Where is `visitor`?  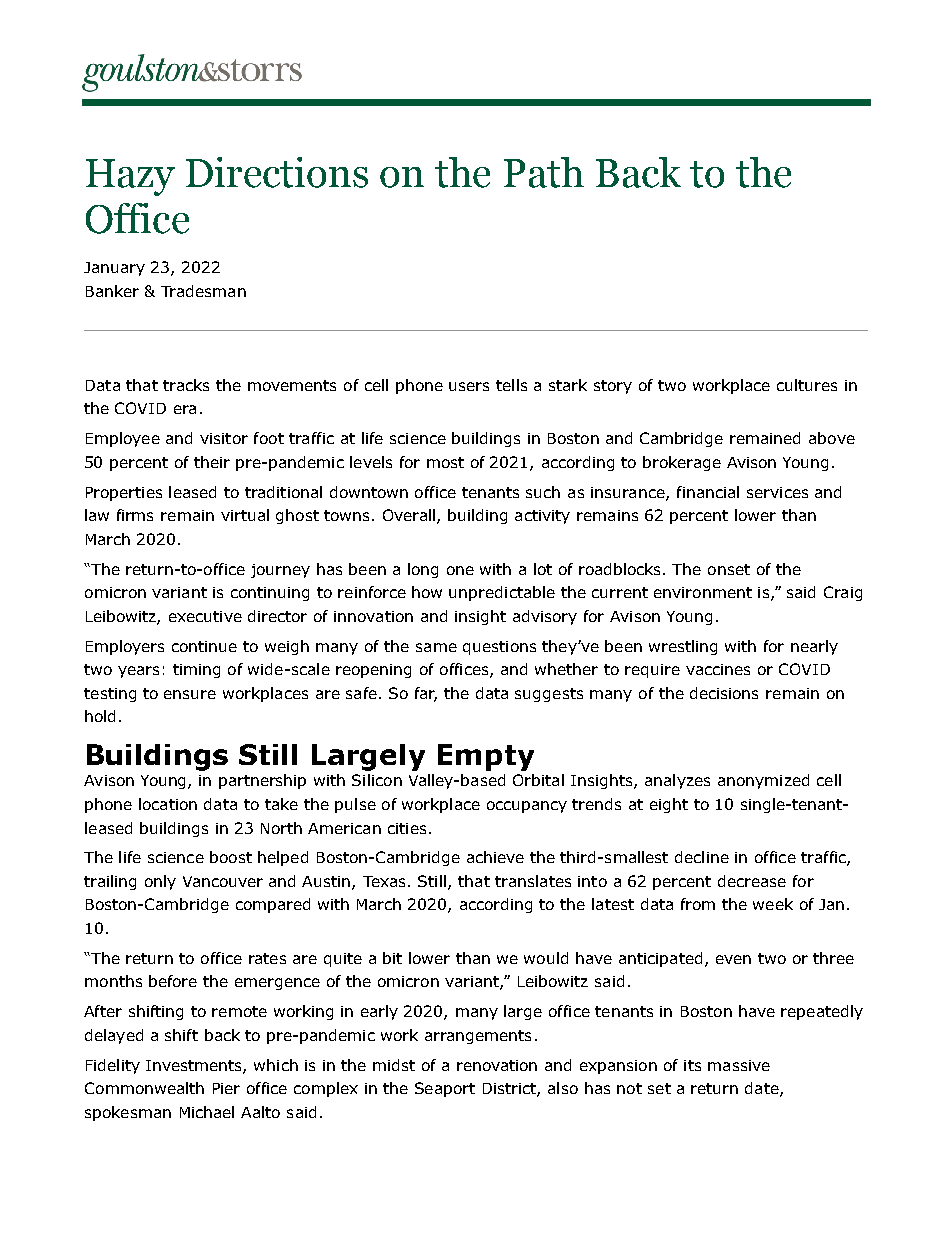 visitor is located at coordinates (224, 438).
